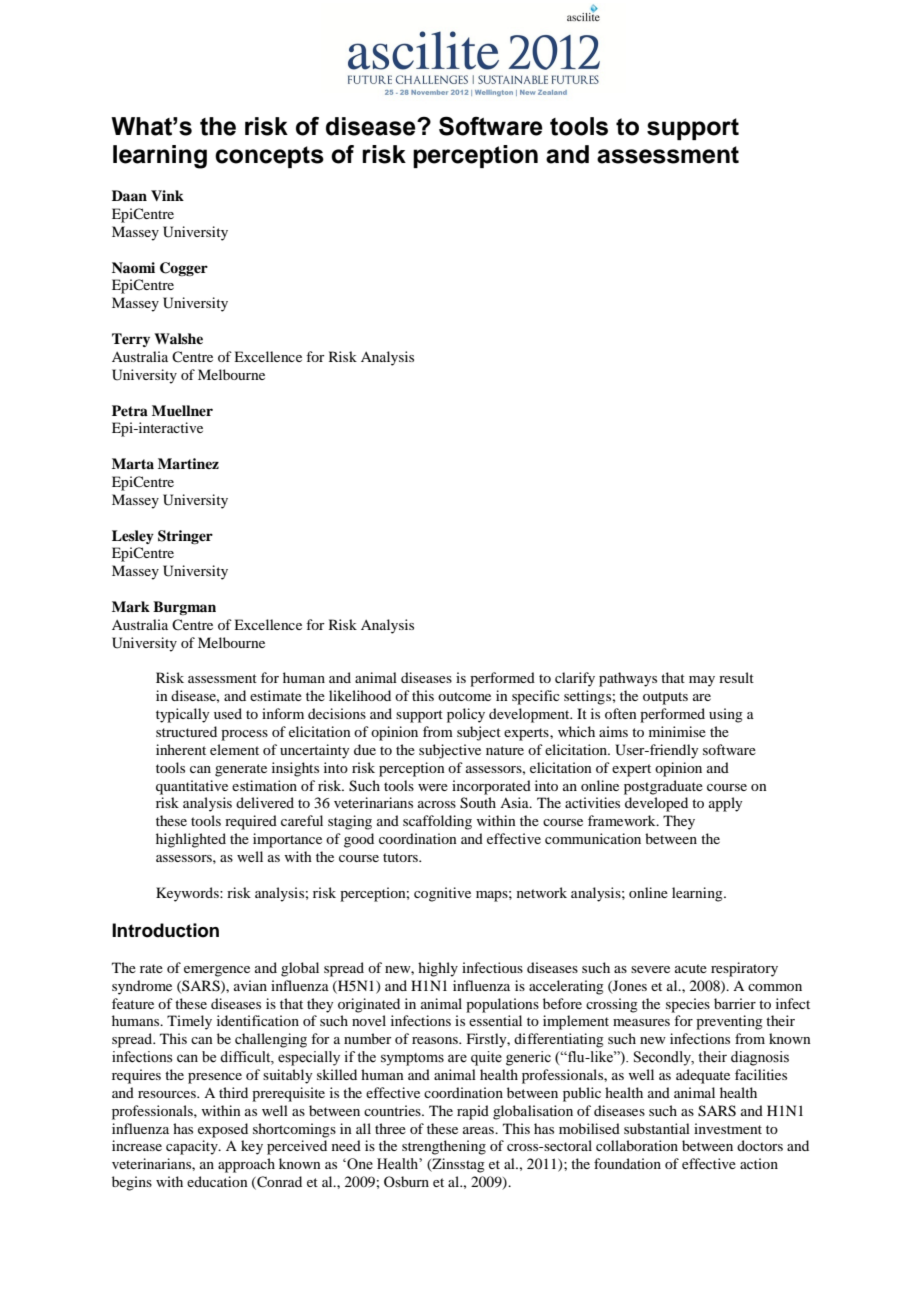 This page has height=1308, width=924. What do you see at coordinates (269, 157) in the page?
I see `concepts` at bounding box center [269, 157].
